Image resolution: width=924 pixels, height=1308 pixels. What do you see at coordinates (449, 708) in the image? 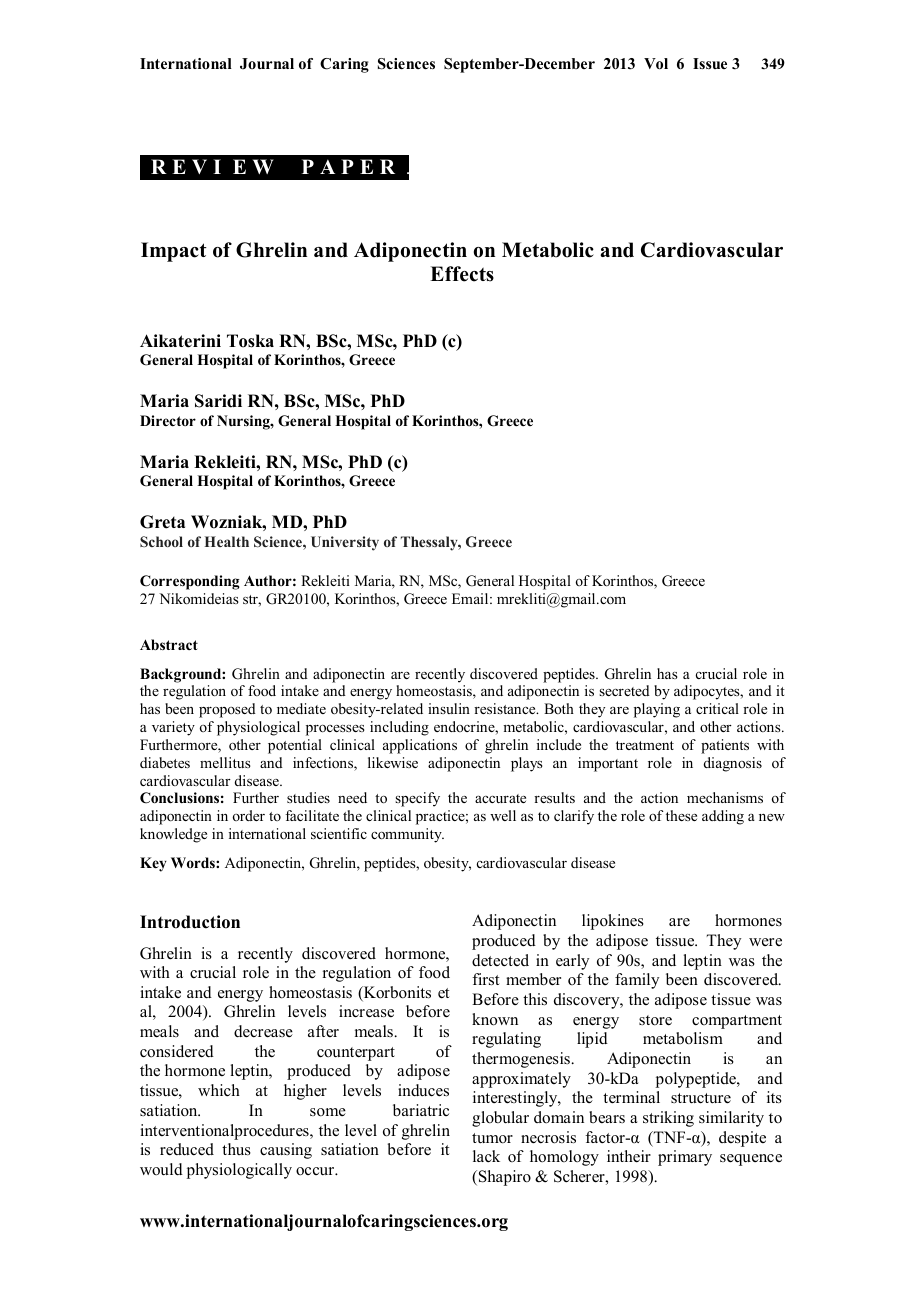
I see `insulin` at bounding box center [449, 708].
